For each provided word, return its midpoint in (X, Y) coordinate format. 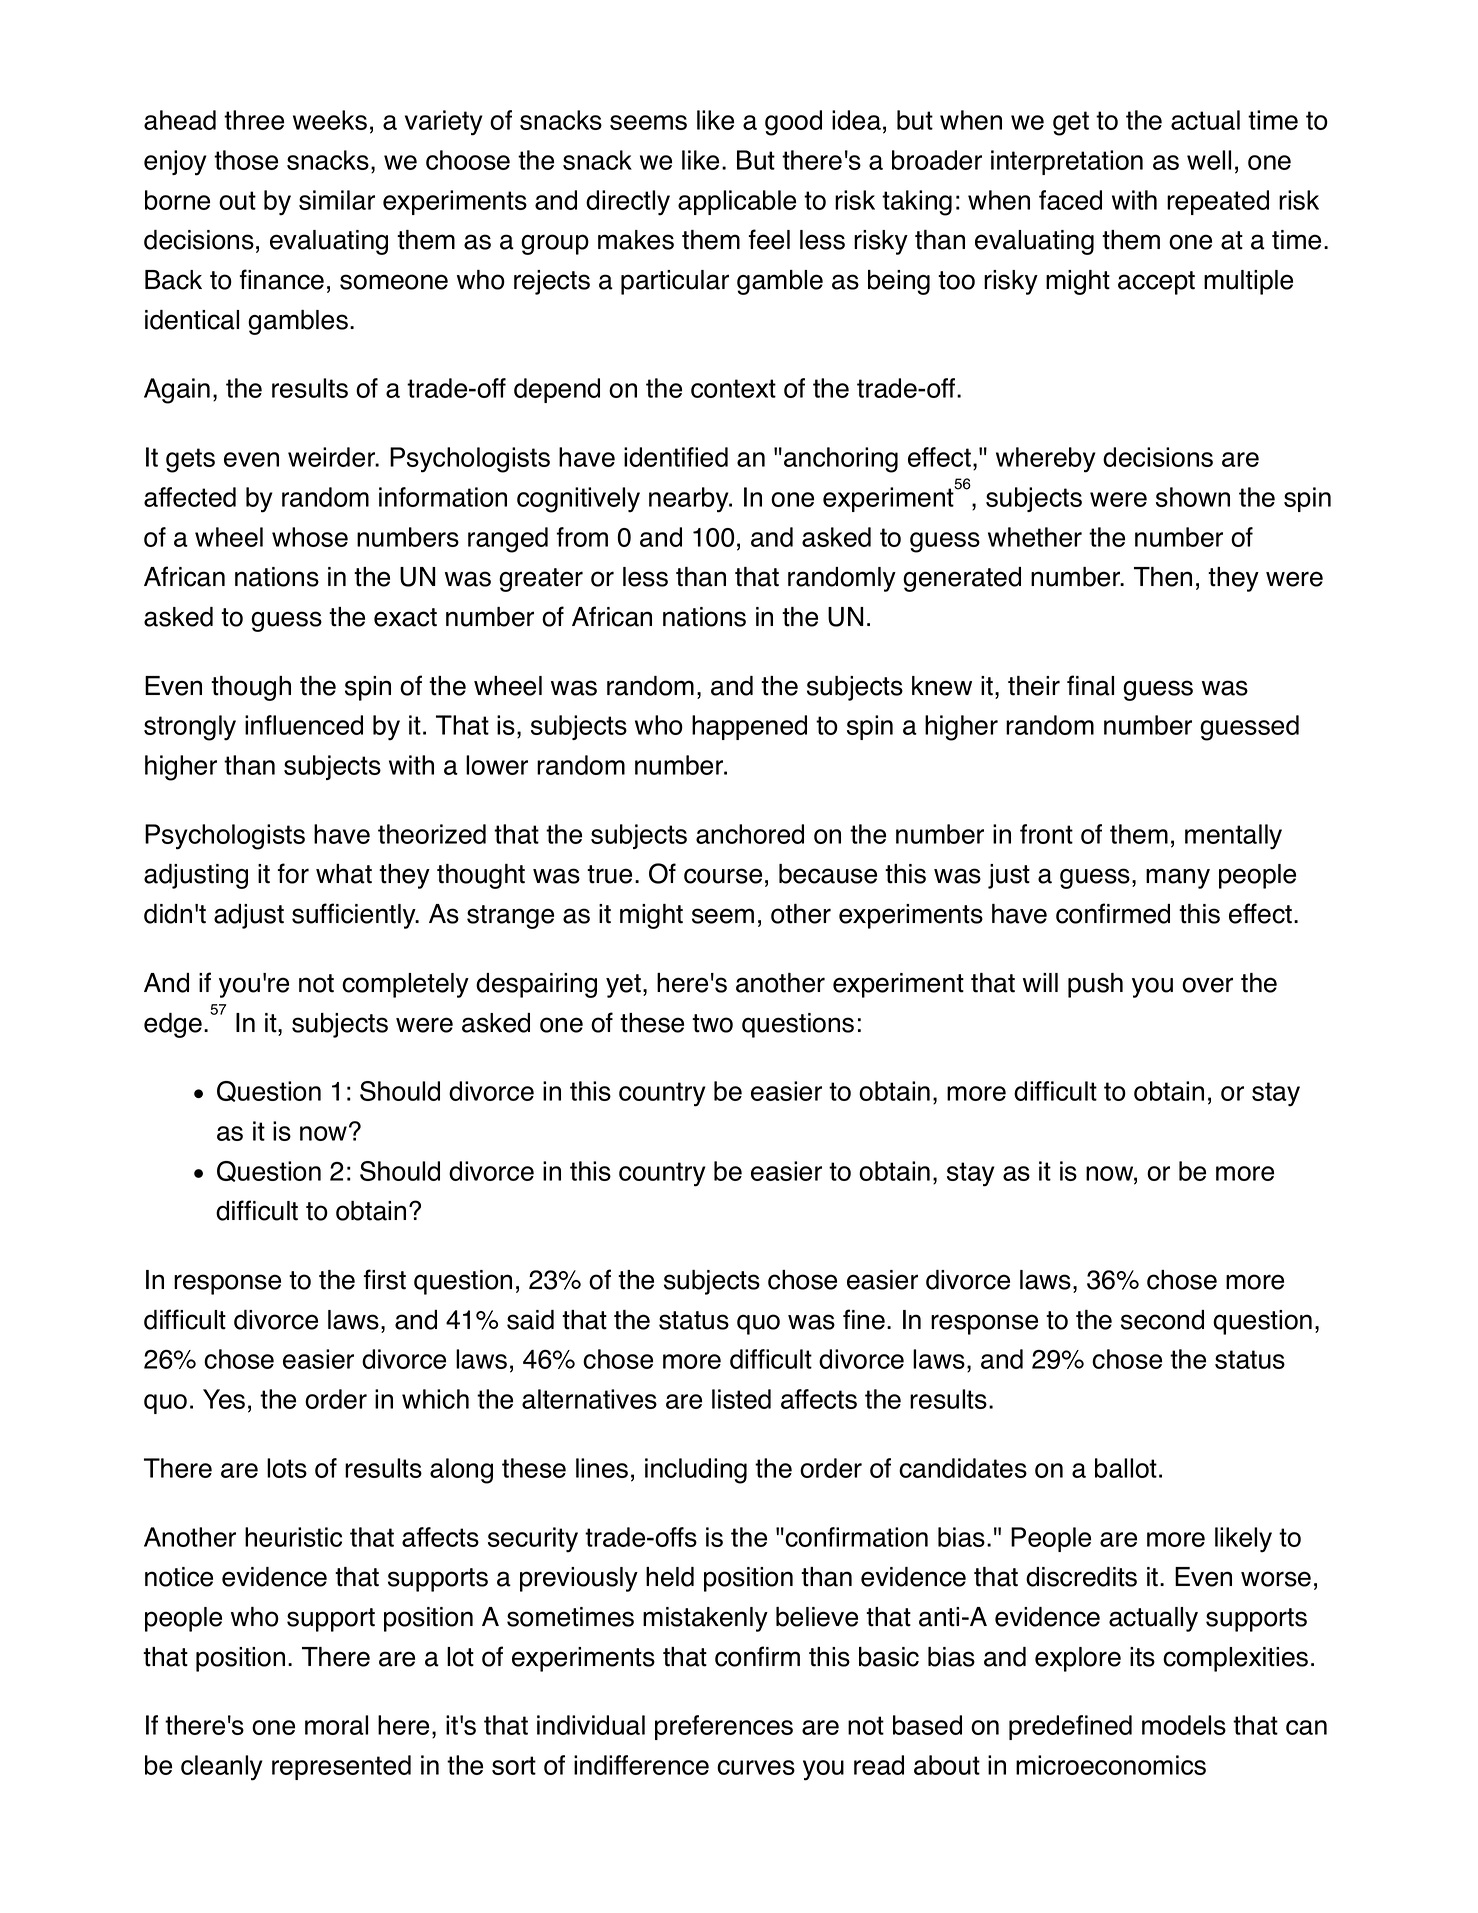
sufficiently (355, 916)
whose (310, 537)
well (1209, 160)
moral (336, 1725)
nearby (690, 500)
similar (337, 200)
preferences (724, 1727)
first (385, 1279)
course (723, 876)
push (1095, 985)
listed (741, 1399)
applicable (737, 202)
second (1162, 1320)
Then (1163, 577)
